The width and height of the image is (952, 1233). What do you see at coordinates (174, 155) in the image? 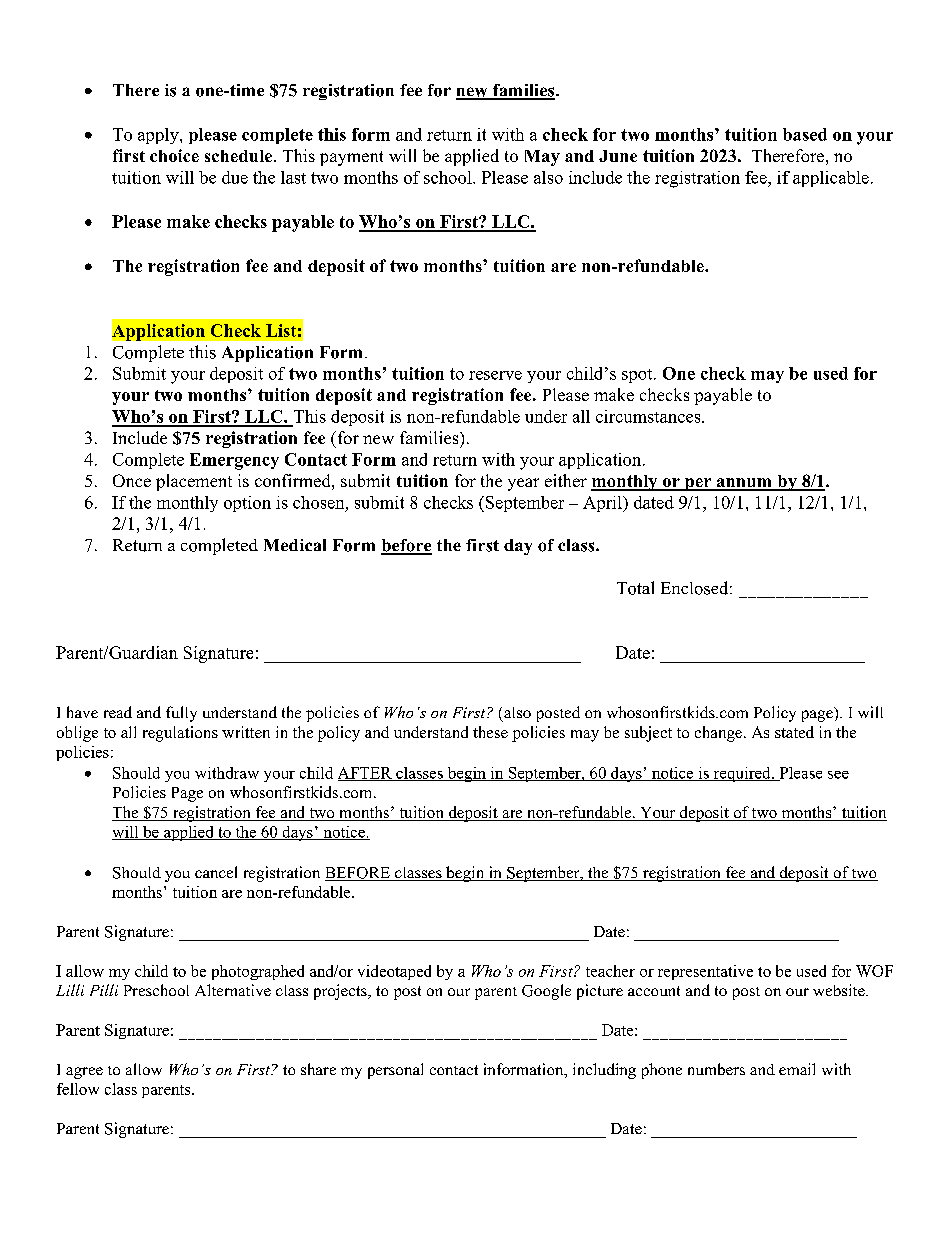
I see `choice` at bounding box center [174, 155].
